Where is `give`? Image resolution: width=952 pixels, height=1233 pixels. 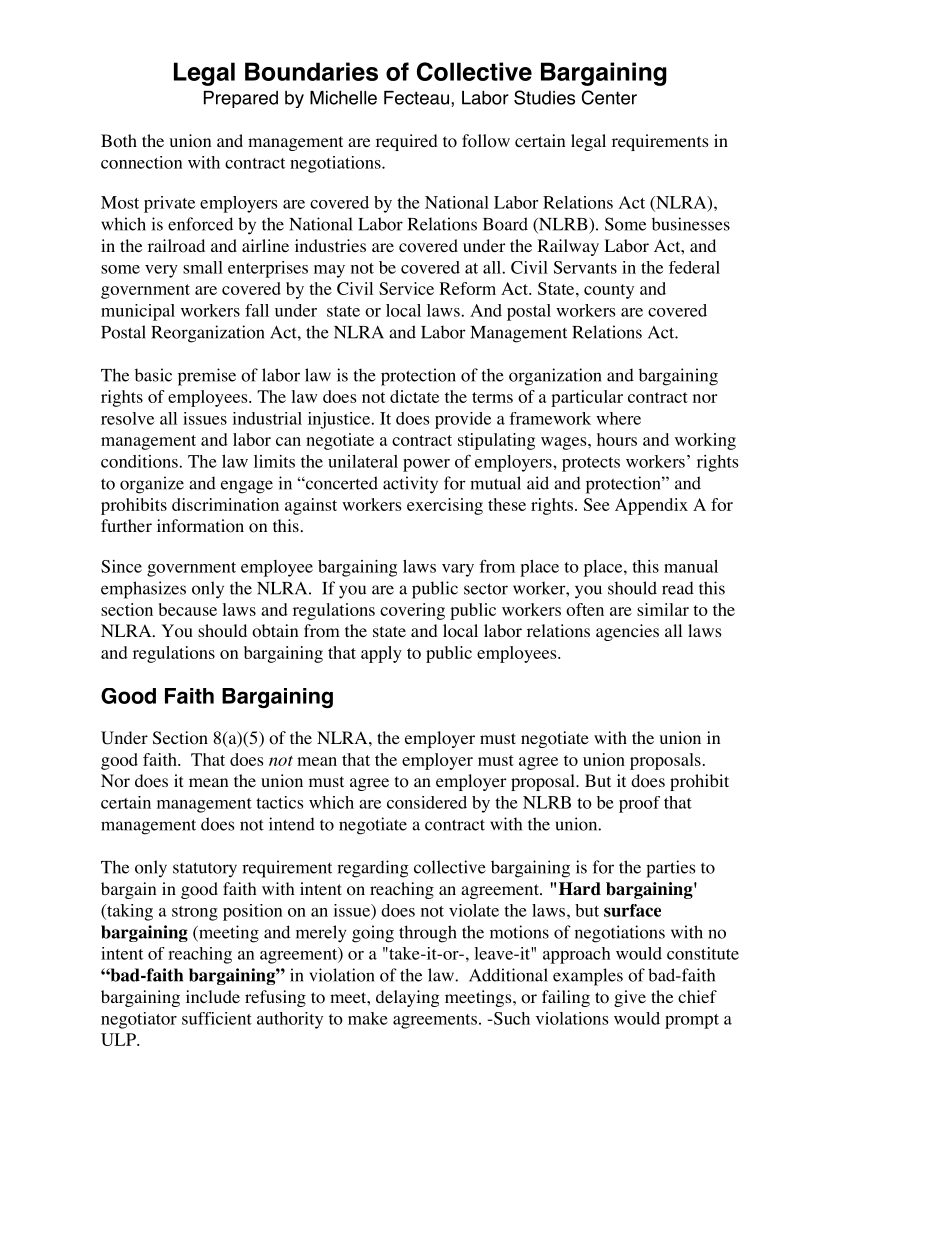
give is located at coordinates (630, 998).
